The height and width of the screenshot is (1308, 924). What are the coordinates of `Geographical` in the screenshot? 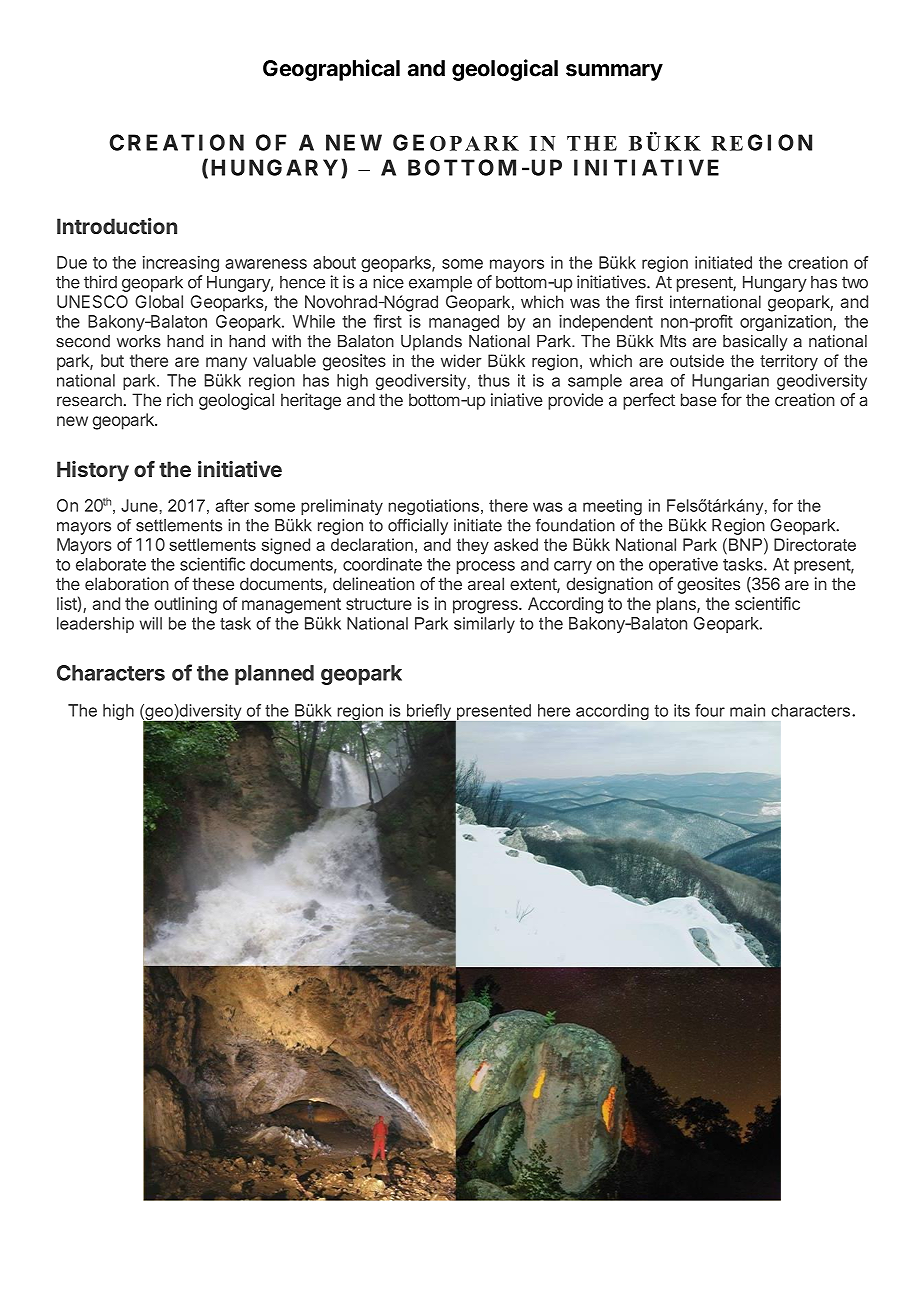 It's located at (331, 70).
